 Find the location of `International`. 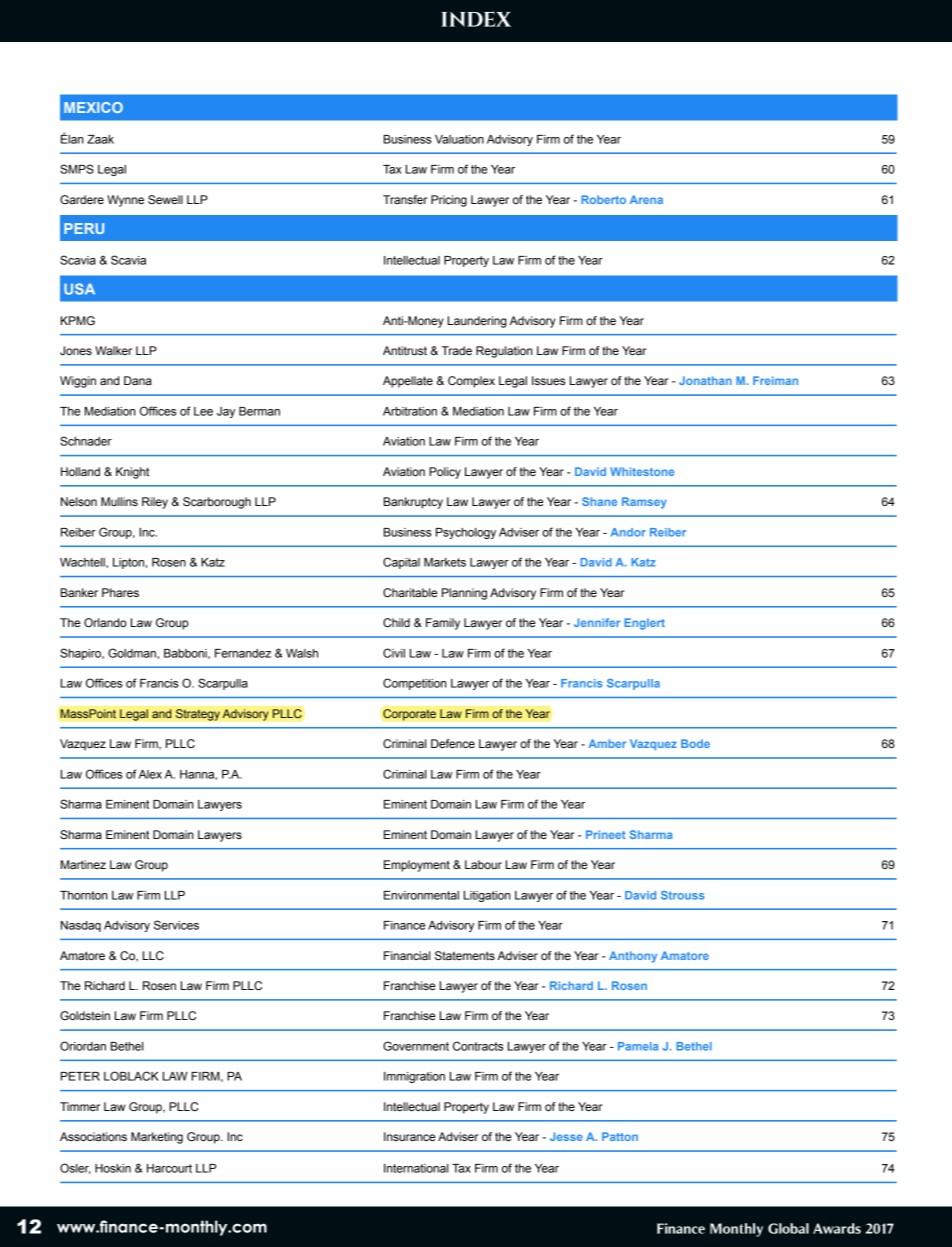

International is located at coordinates (416, 1168).
